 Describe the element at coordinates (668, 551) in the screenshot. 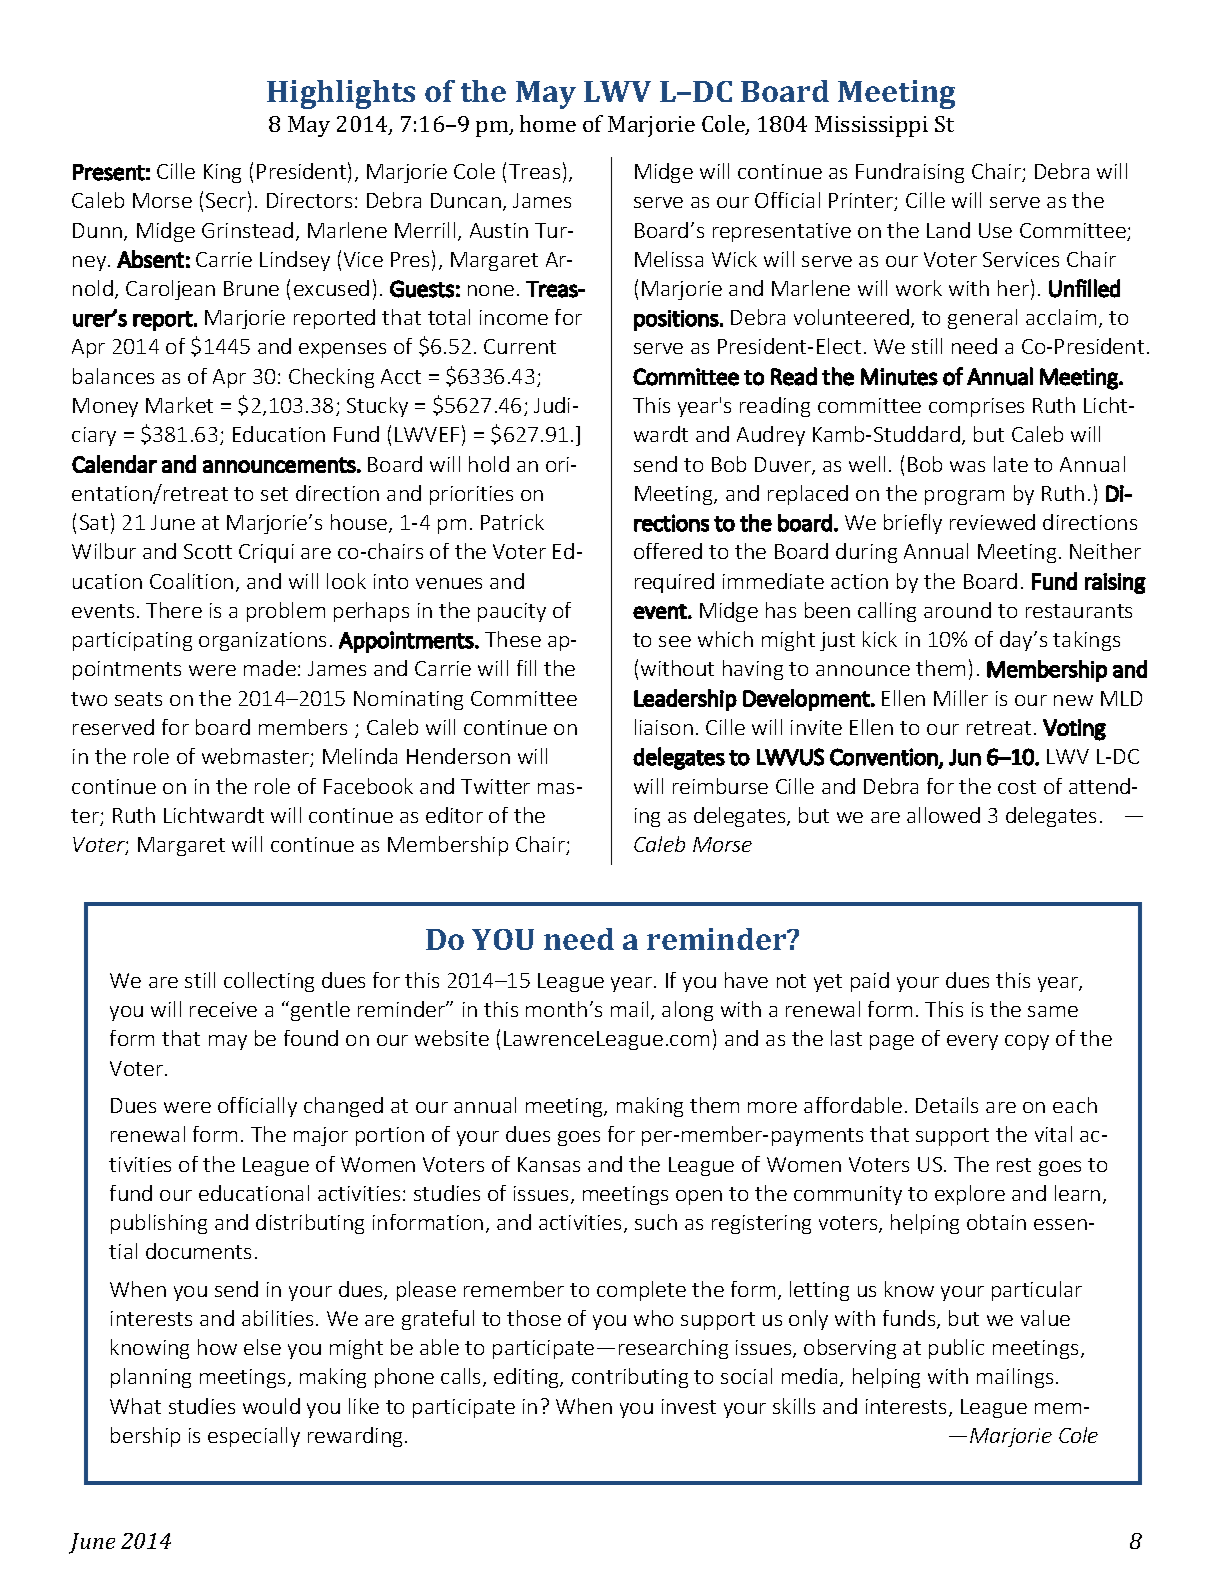

I see `offered` at that location.
